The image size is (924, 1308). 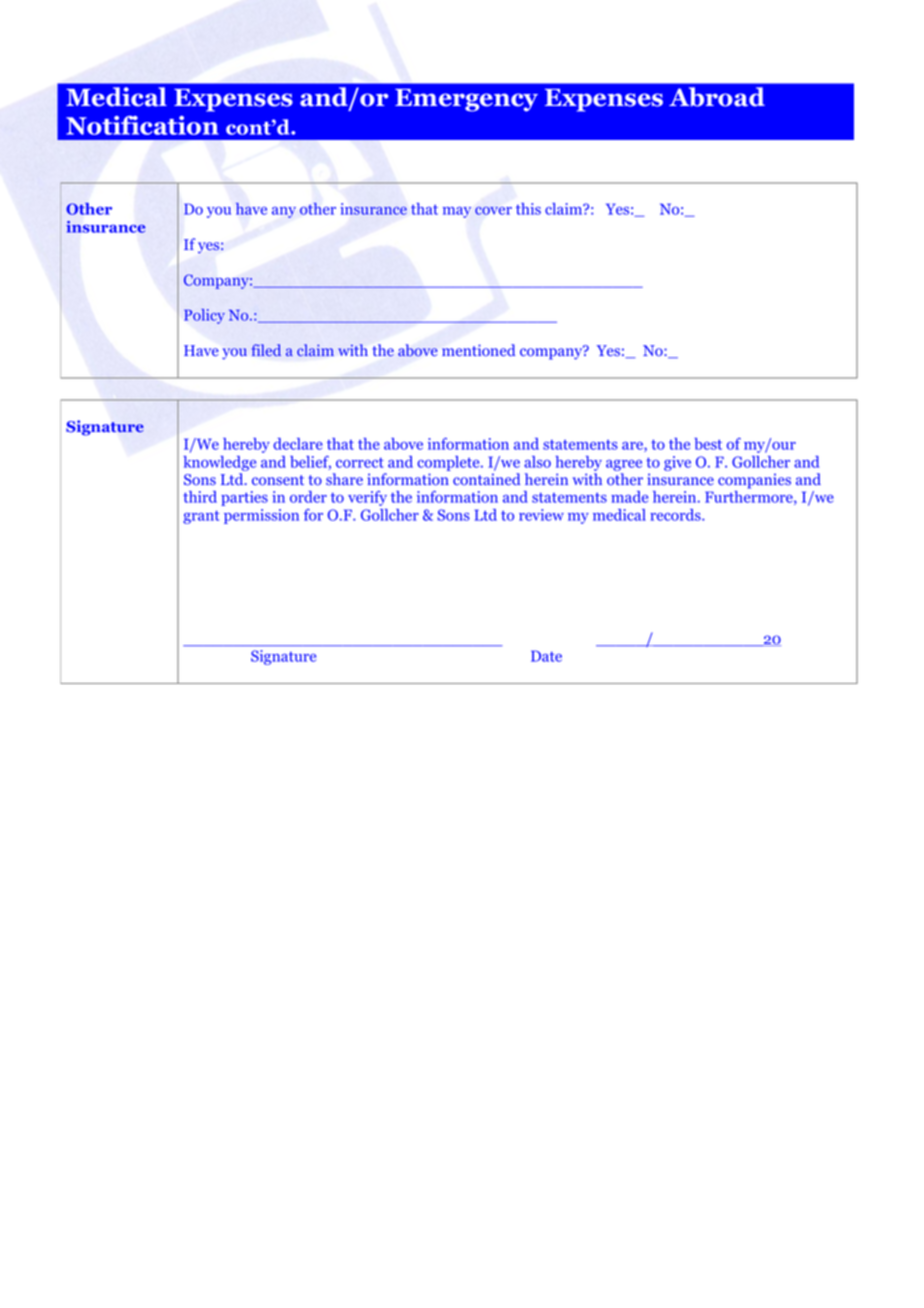 I want to click on complete, so click(x=449, y=463).
